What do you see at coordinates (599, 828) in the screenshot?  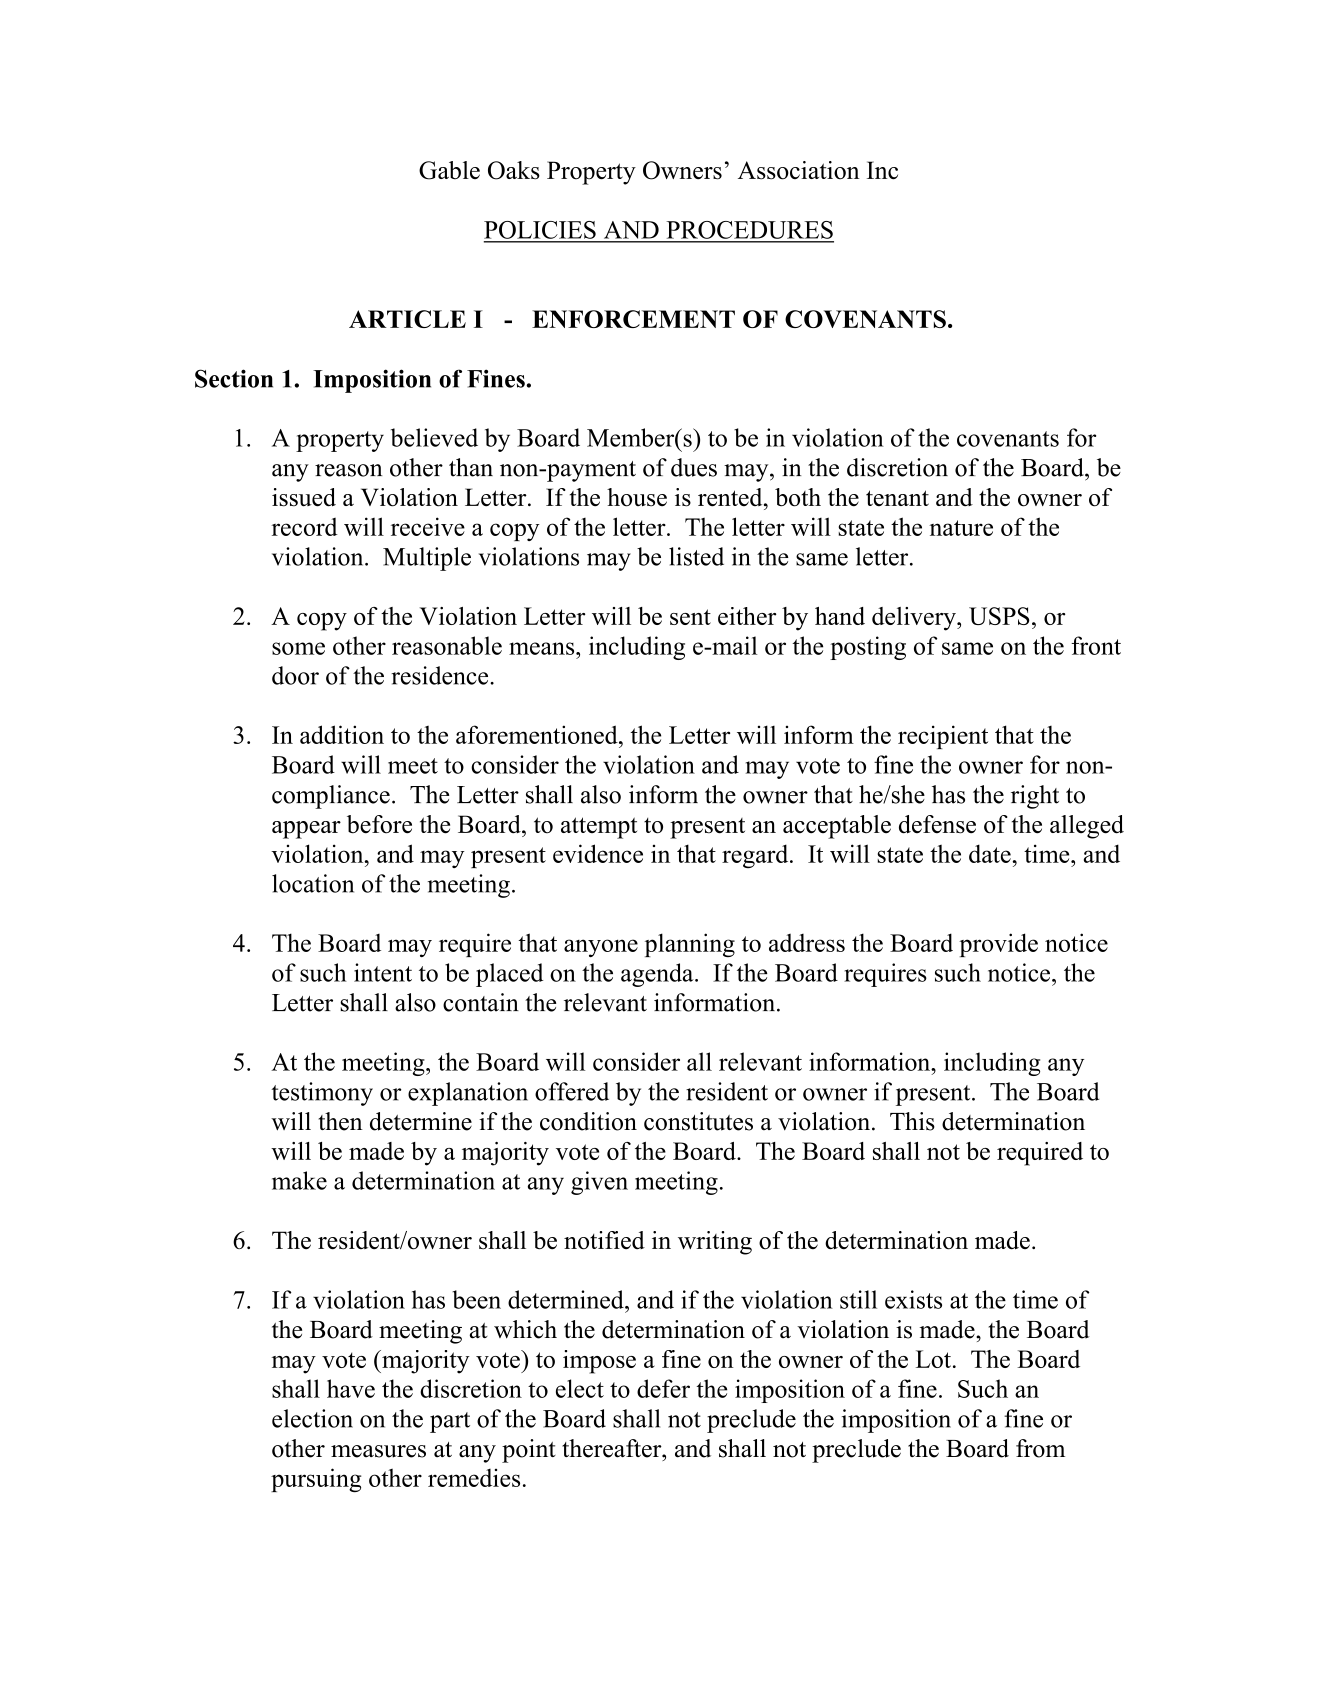 I see `attempt` at bounding box center [599, 828].
